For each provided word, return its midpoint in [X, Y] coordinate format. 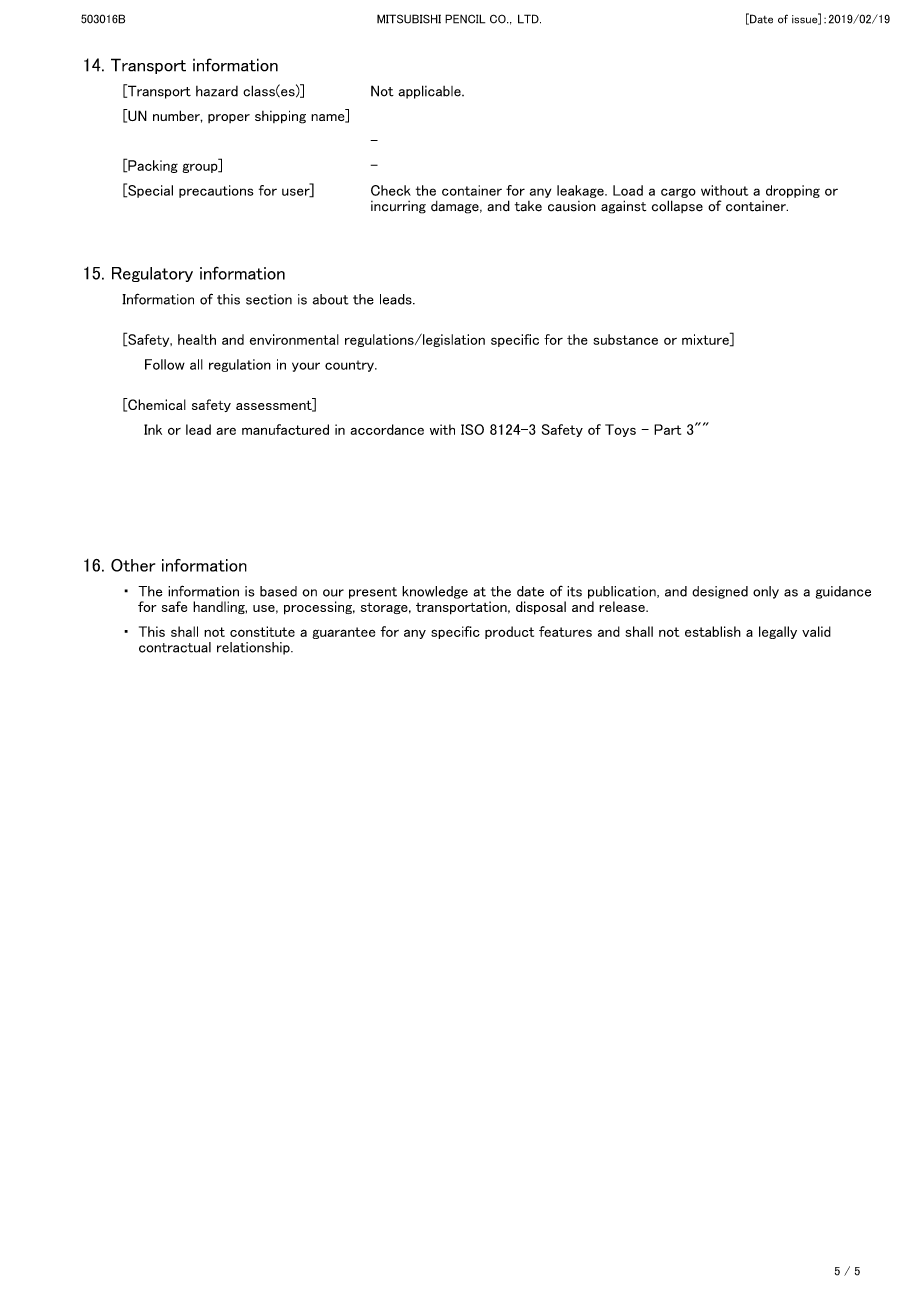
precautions [216, 191]
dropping [793, 191]
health [197, 339]
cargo [678, 193]
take [528, 206]
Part [667, 429]
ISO [472, 429]
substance [625, 339]
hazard [217, 91]
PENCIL [465, 19]
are [226, 431]
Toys [620, 430]
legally [778, 632]
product [509, 632]
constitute [262, 631]
